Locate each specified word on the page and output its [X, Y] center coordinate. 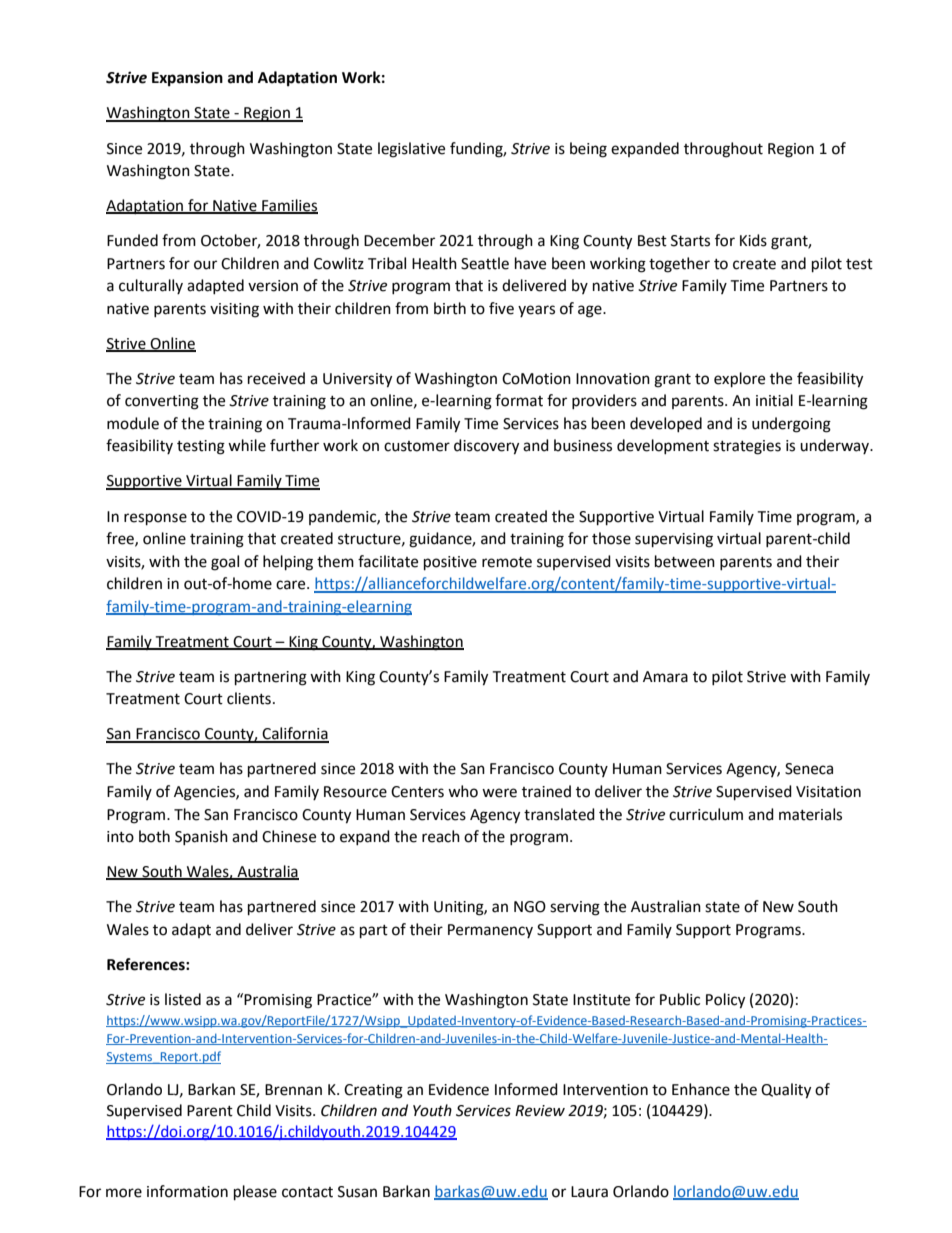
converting [162, 402]
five [501, 308]
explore [739, 380]
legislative [411, 150]
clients [249, 698]
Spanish [201, 837]
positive [450, 563]
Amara [665, 677]
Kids [753, 240]
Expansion [187, 79]
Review [540, 1111]
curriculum [706, 814]
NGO [530, 907]
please [255, 1193]
